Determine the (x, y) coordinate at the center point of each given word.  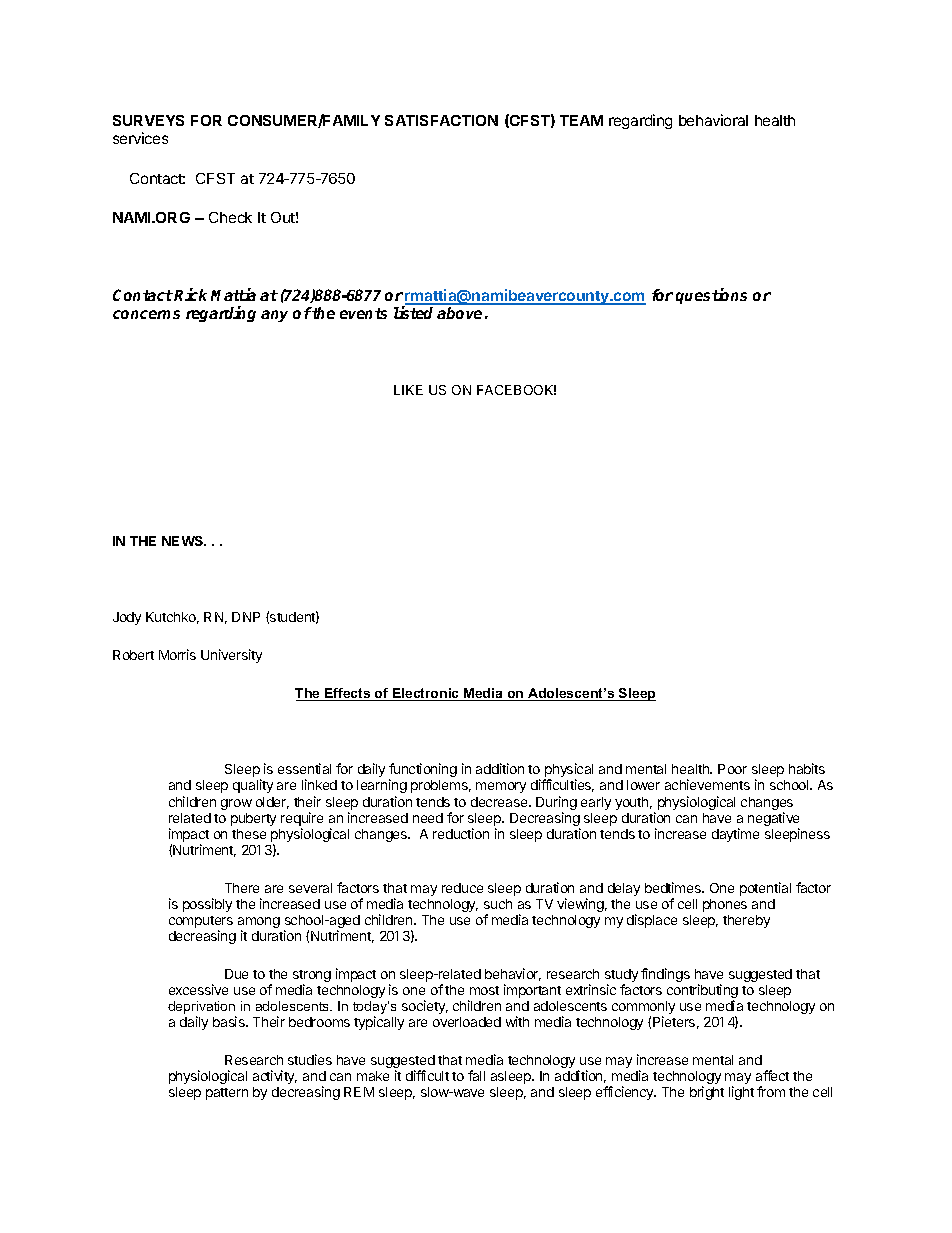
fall (476, 1075)
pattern (227, 1094)
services (140, 138)
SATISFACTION (441, 120)
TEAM (581, 120)
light (741, 1093)
